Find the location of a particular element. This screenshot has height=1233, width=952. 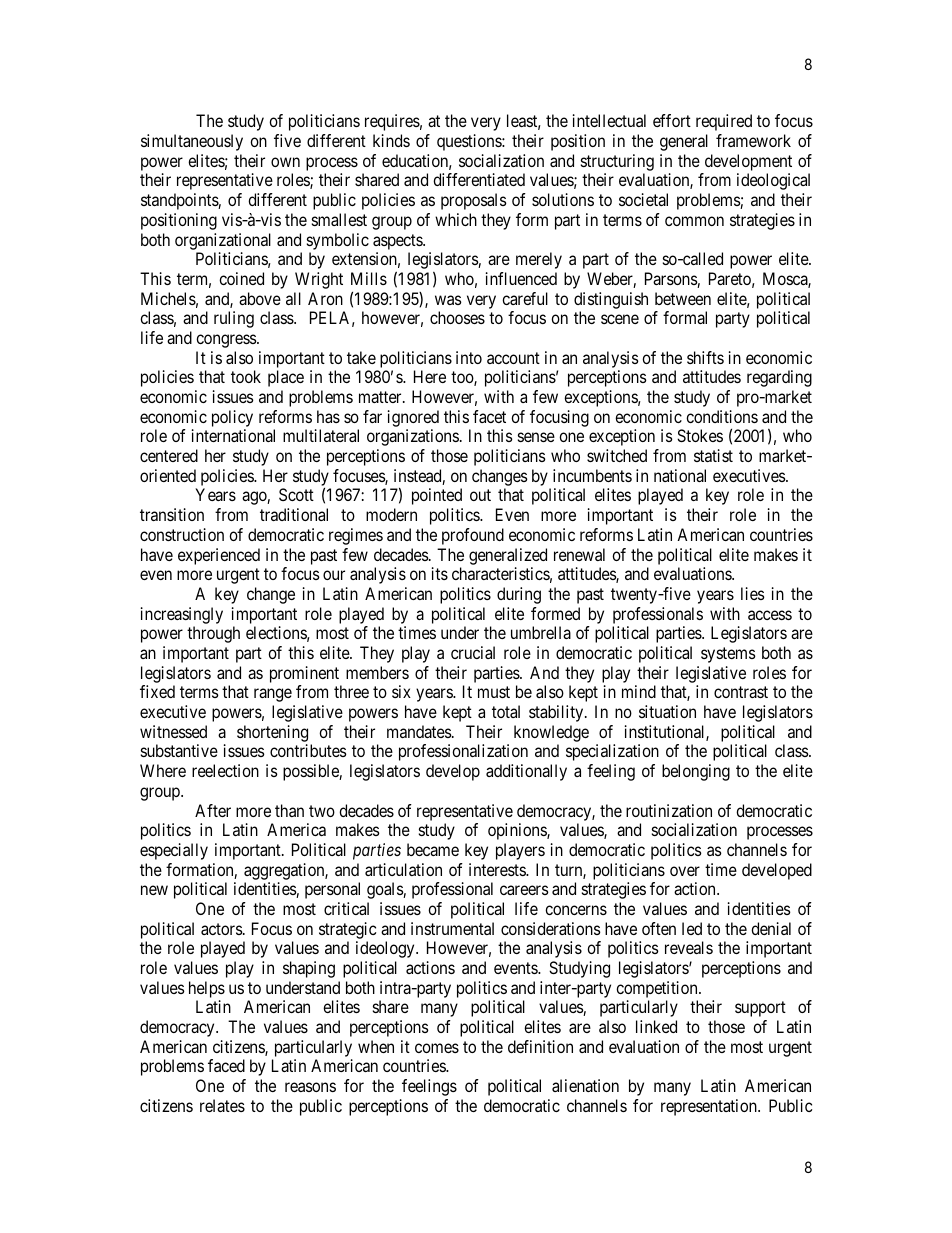

became is located at coordinates (433, 849).
